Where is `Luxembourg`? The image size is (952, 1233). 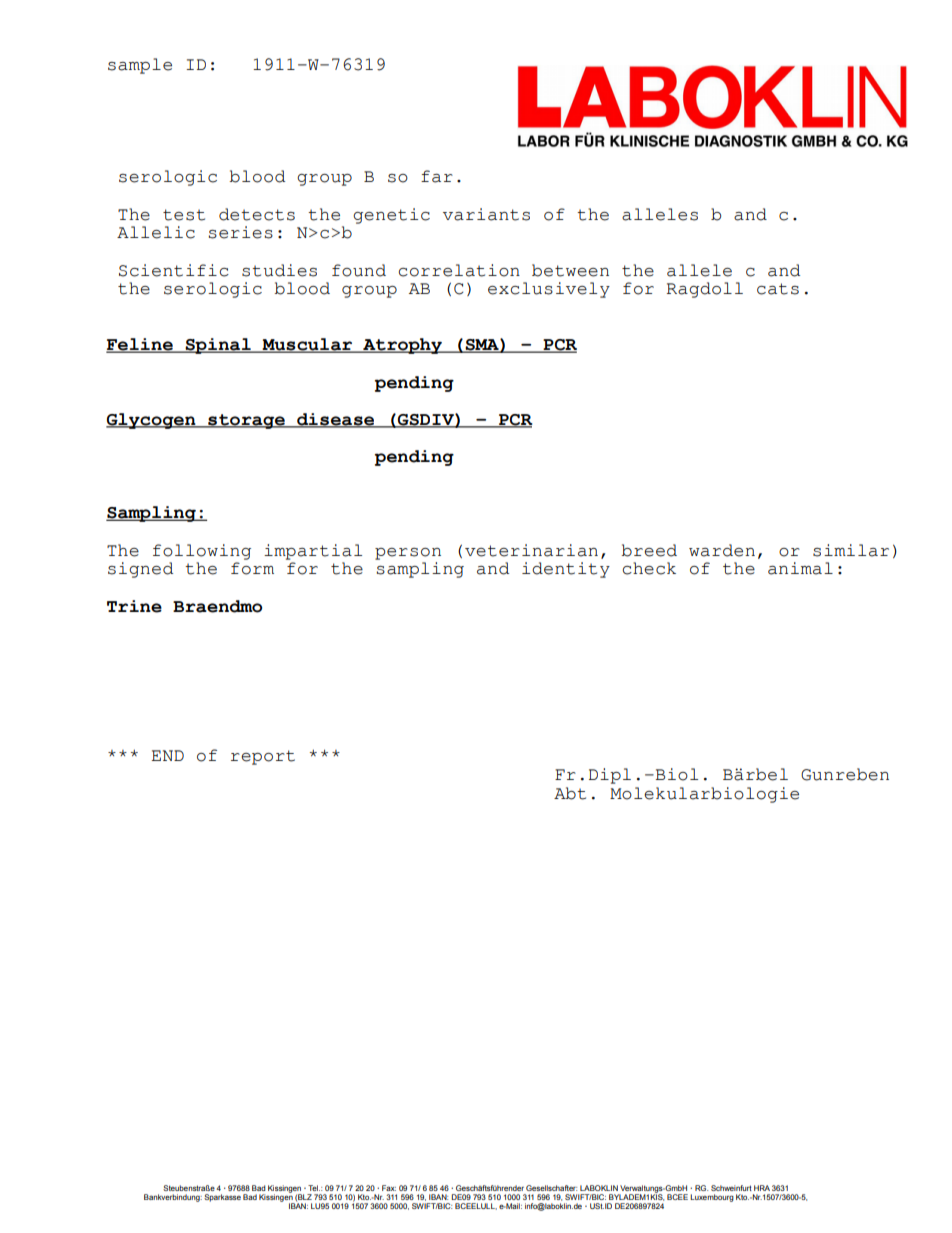 Luxembourg is located at coordinates (712, 1198).
